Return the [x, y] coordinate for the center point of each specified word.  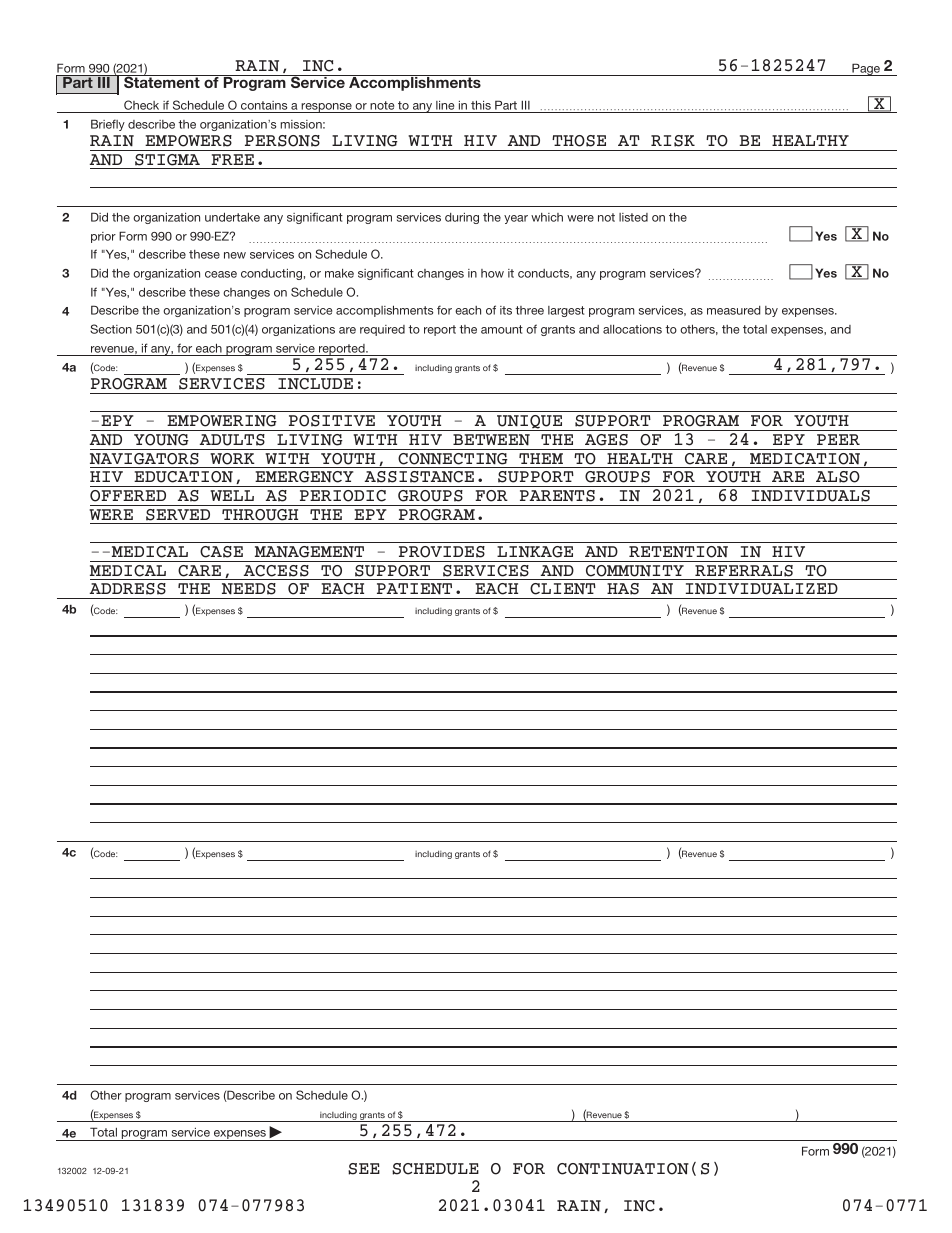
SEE [364, 1169]
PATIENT [414, 589]
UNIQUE [530, 423]
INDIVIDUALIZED [762, 589]
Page [866, 69]
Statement [162, 81]
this [481, 106]
